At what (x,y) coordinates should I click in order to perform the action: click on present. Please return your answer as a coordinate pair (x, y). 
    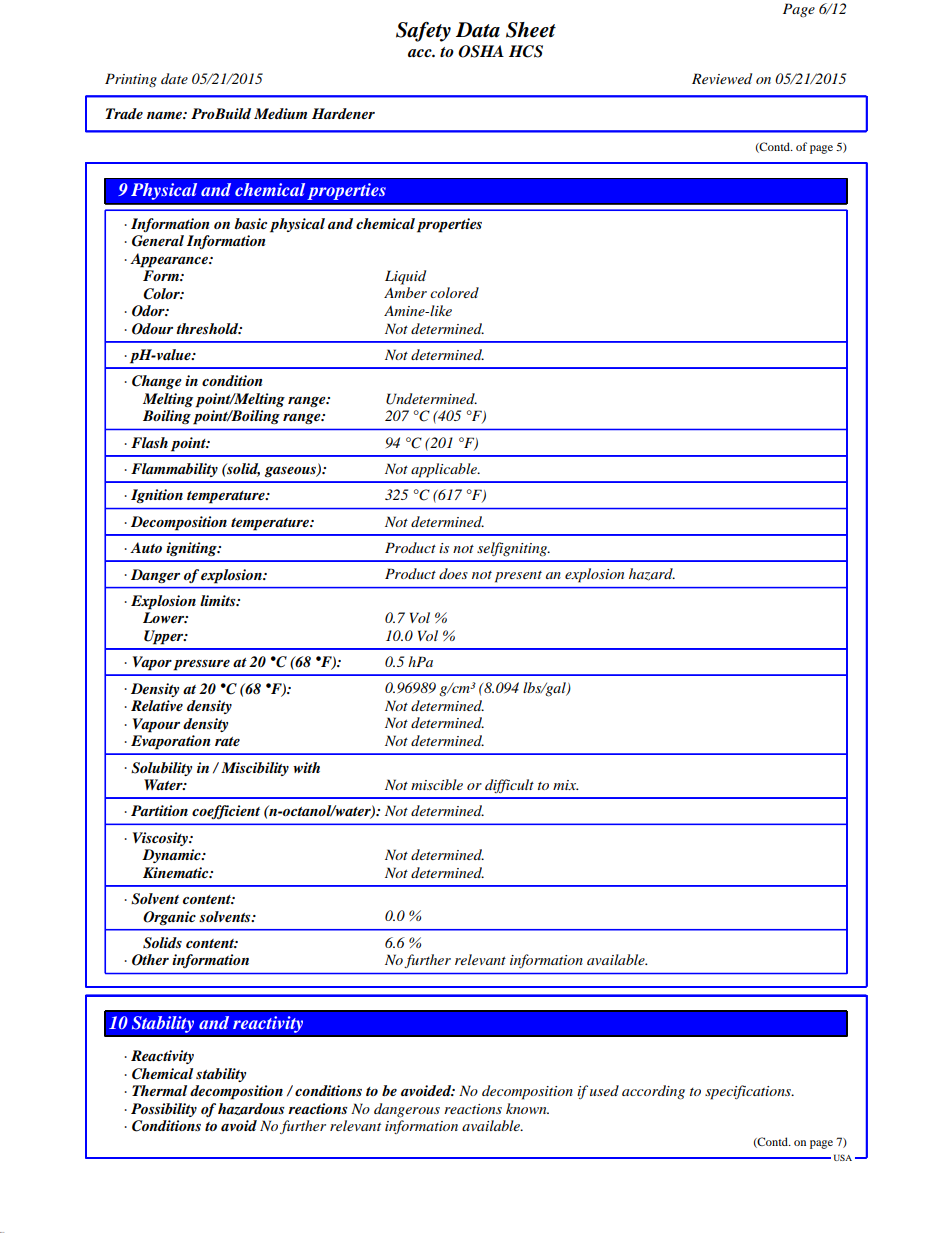
    Looking at the image, I should click on (518, 577).
